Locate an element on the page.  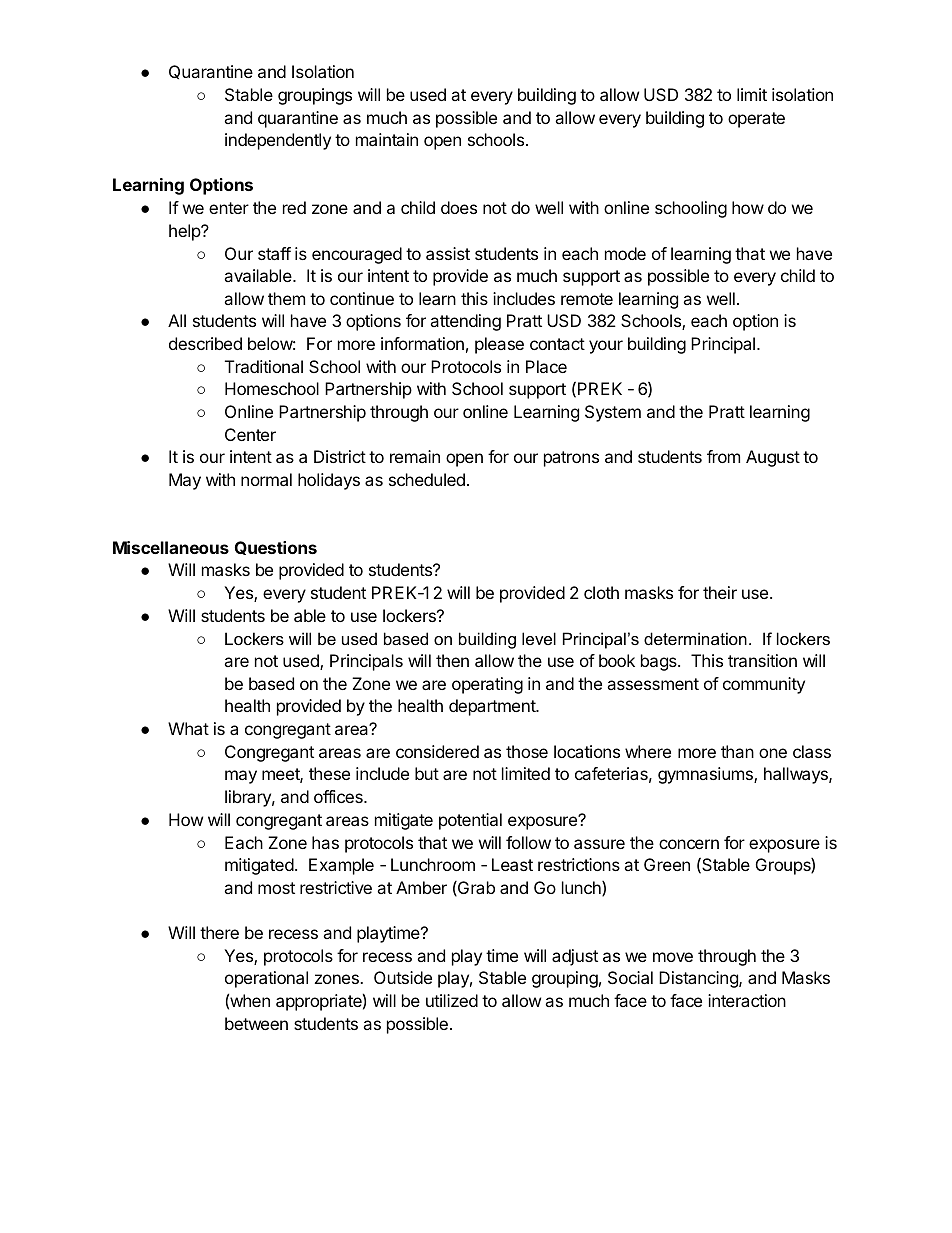
operate is located at coordinates (756, 120).
